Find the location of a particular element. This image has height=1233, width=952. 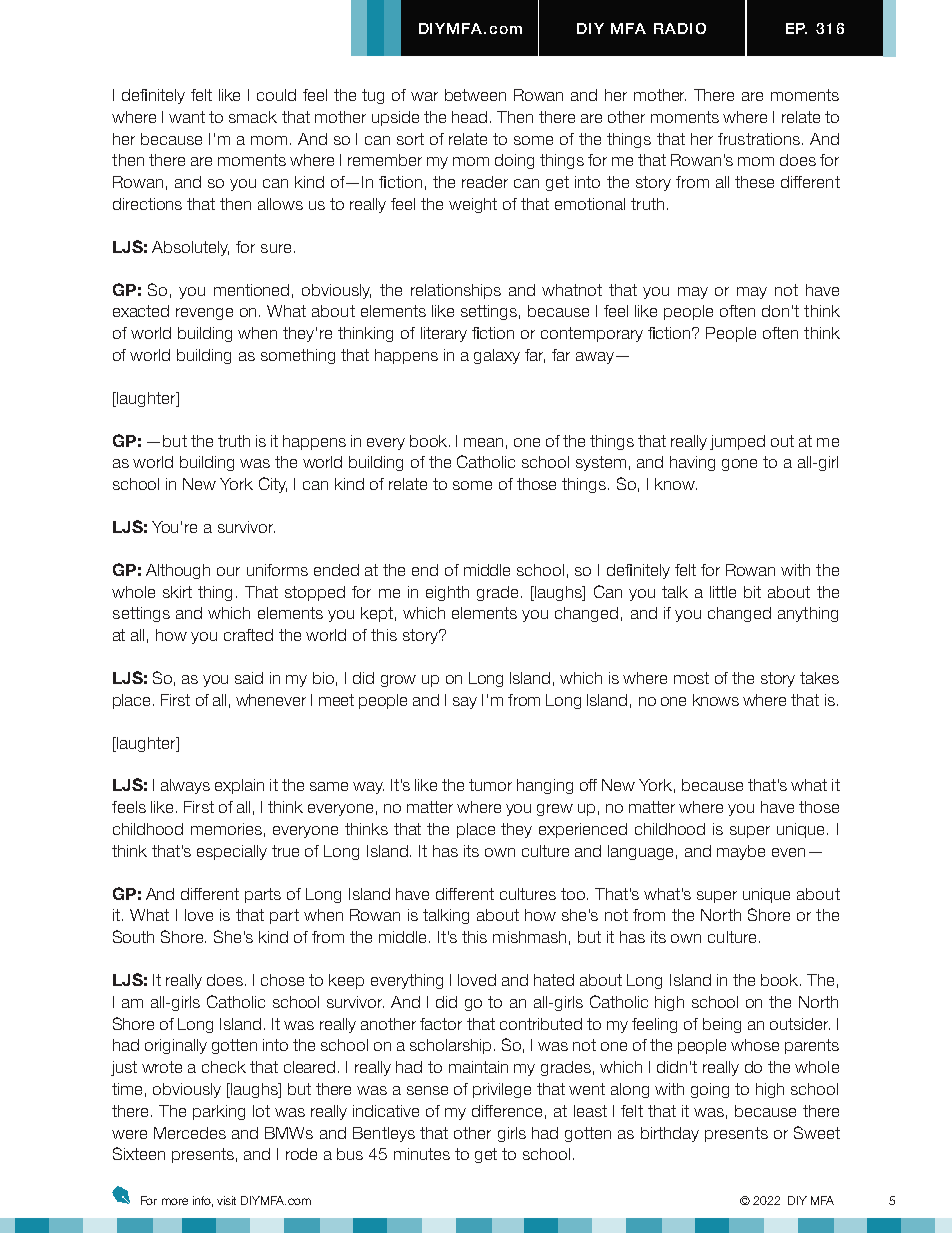

little is located at coordinates (723, 592).
